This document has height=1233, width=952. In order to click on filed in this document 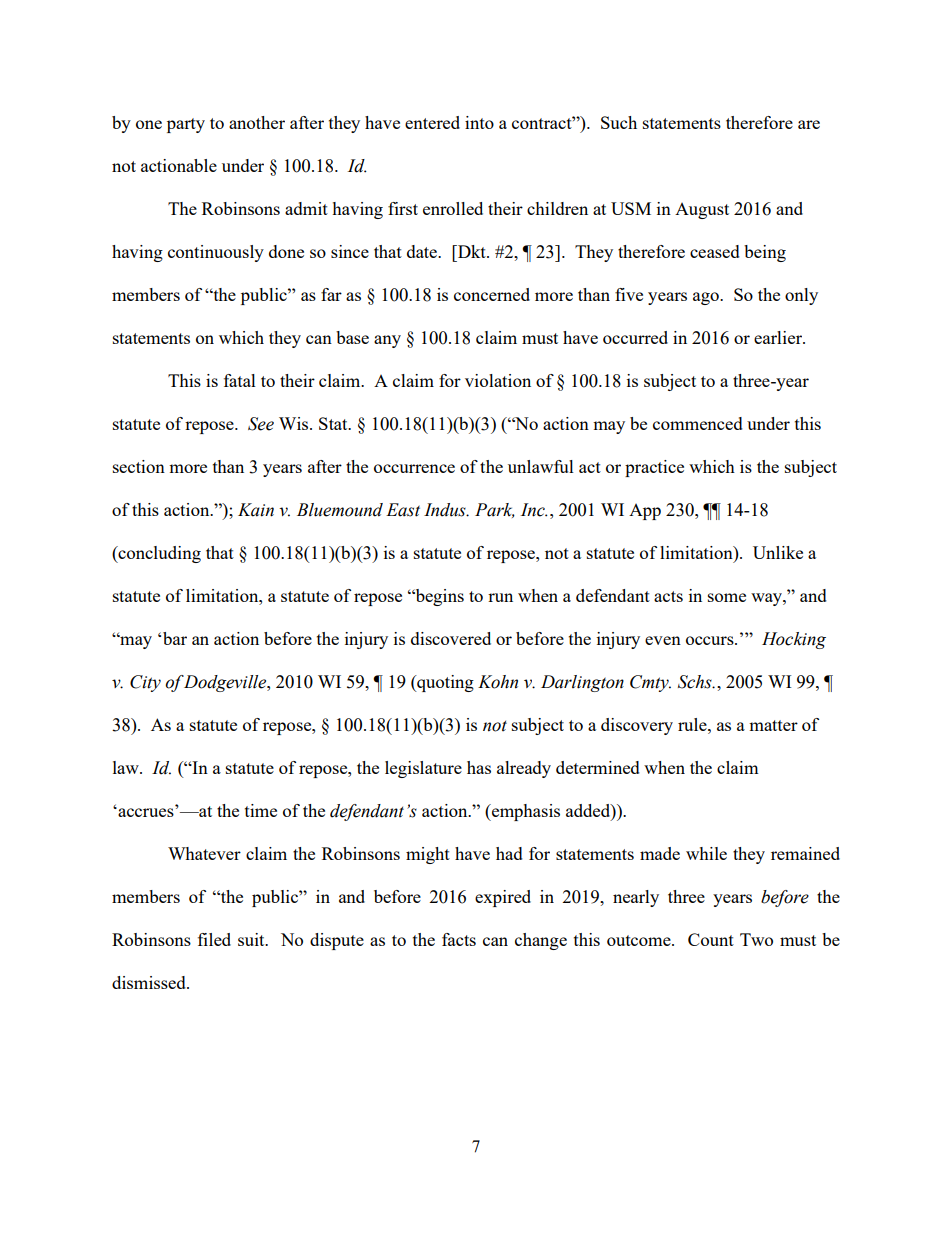, I will do `click(214, 939)`.
